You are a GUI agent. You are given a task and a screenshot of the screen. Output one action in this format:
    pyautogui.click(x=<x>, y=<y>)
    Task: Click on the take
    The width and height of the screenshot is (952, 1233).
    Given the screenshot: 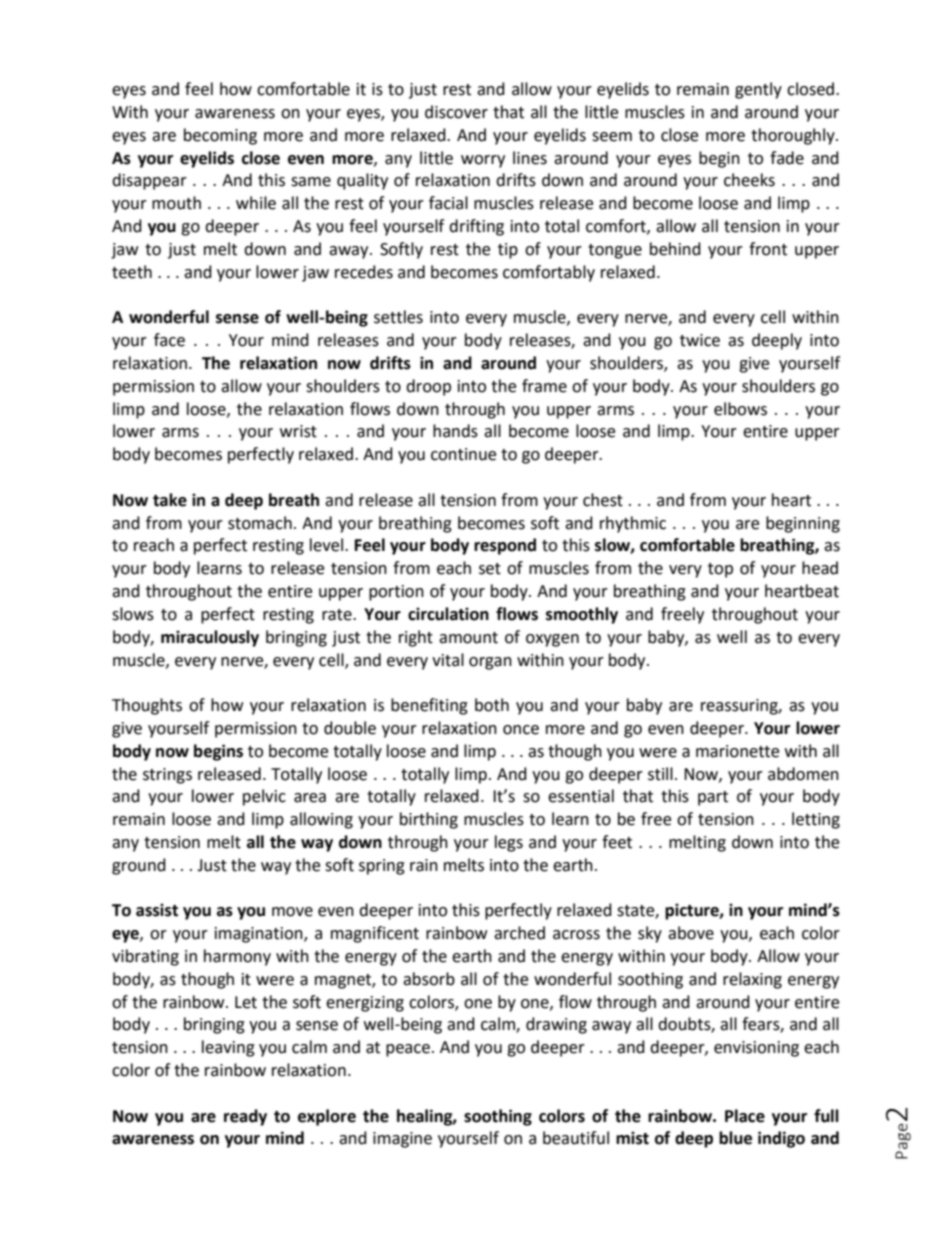 What is the action you would take?
    pyautogui.click(x=170, y=500)
